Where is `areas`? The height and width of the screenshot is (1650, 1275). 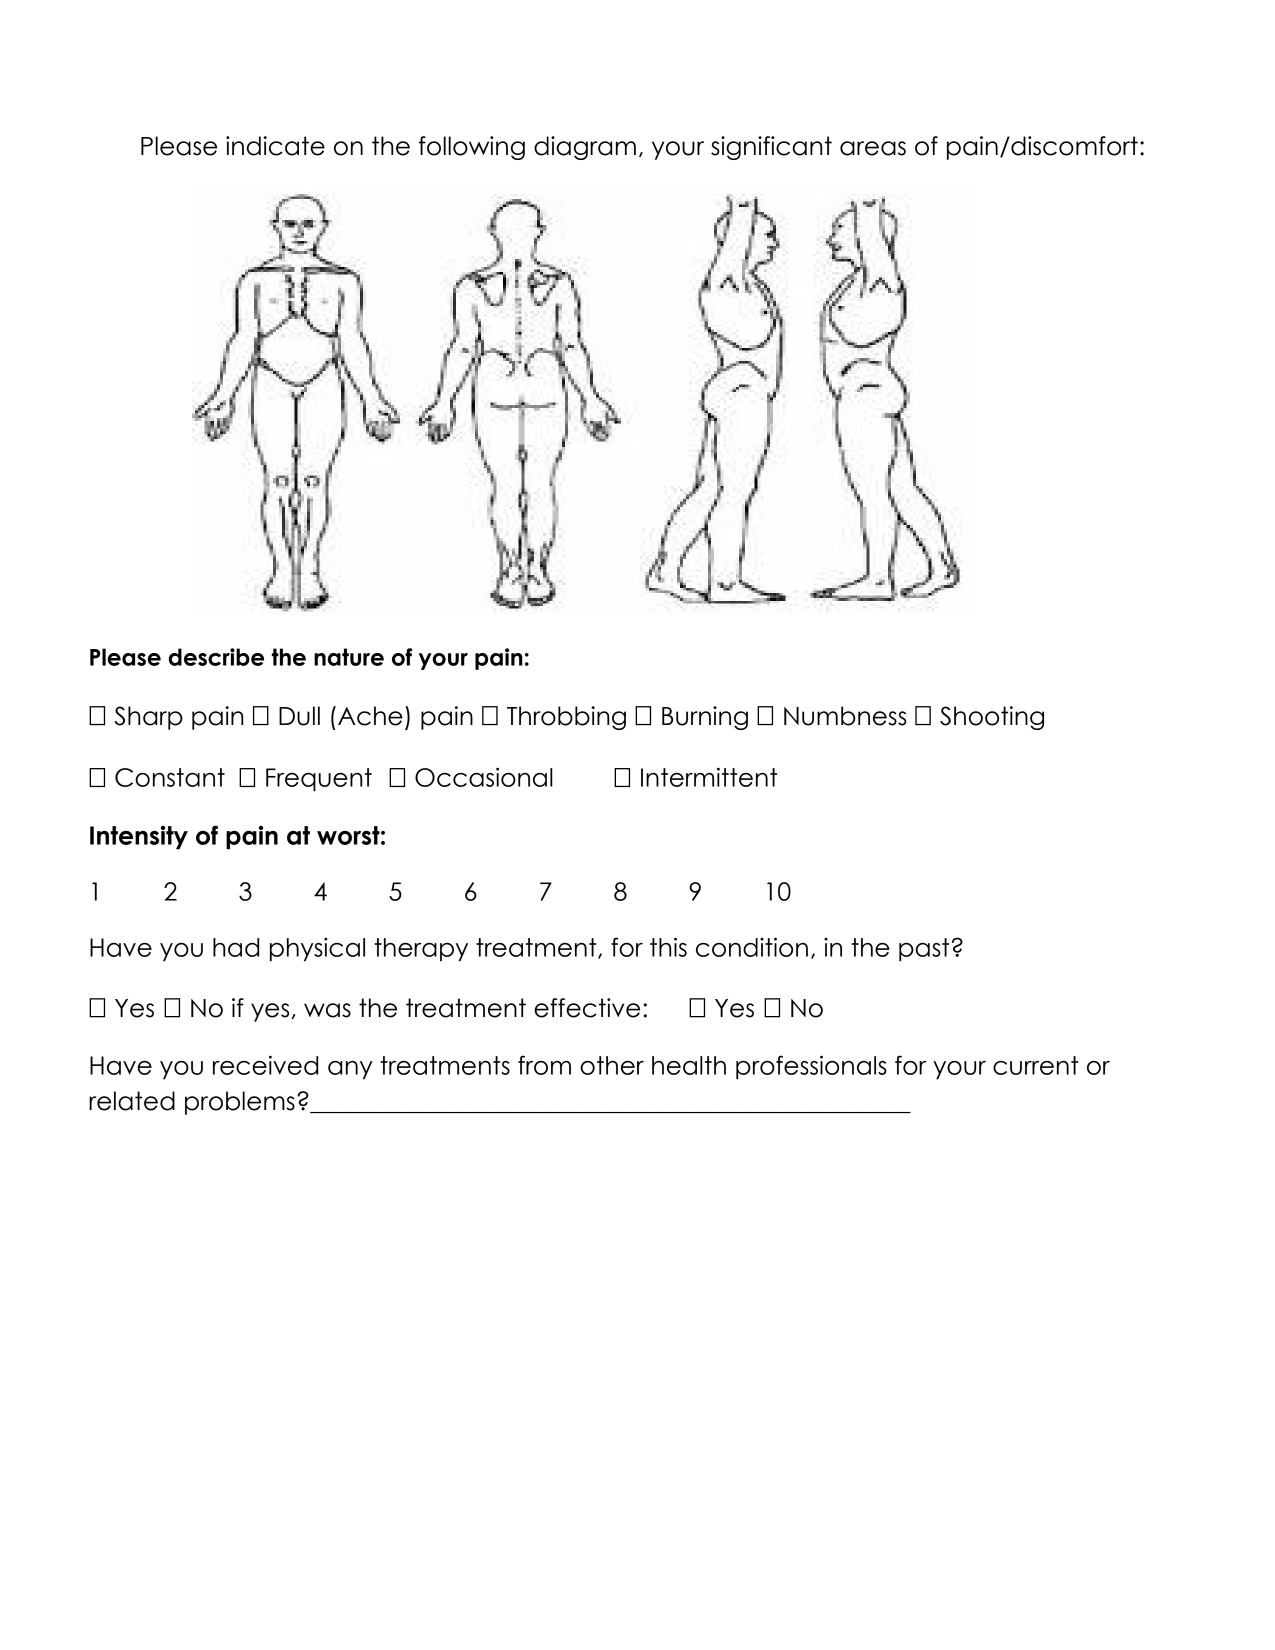 areas is located at coordinates (873, 148).
